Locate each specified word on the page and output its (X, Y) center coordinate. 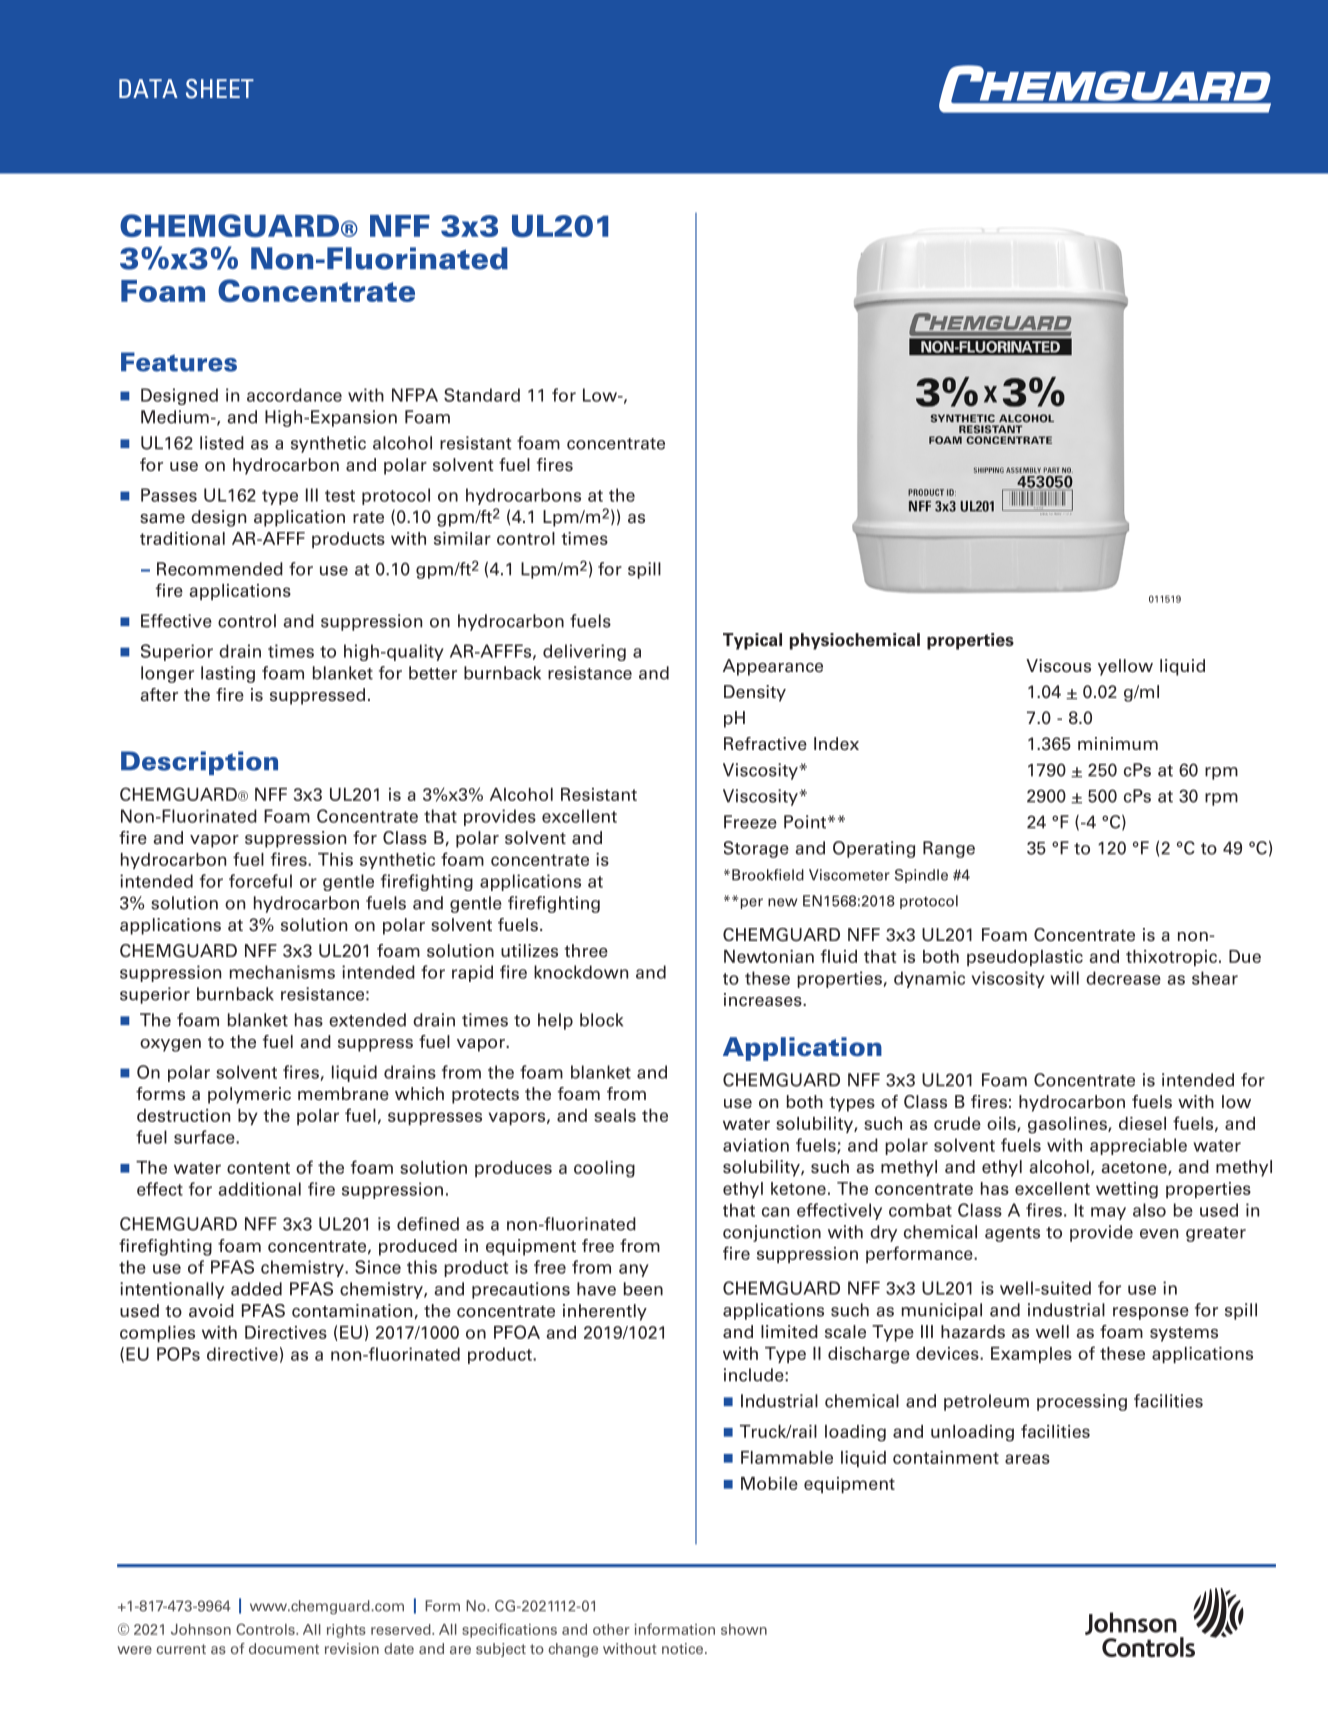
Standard (482, 395)
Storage (756, 849)
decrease (1123, 978)
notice (684, 1648)
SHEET (220, 89)
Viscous (1058, 666)
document (284, 1648)
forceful (260, 881)
